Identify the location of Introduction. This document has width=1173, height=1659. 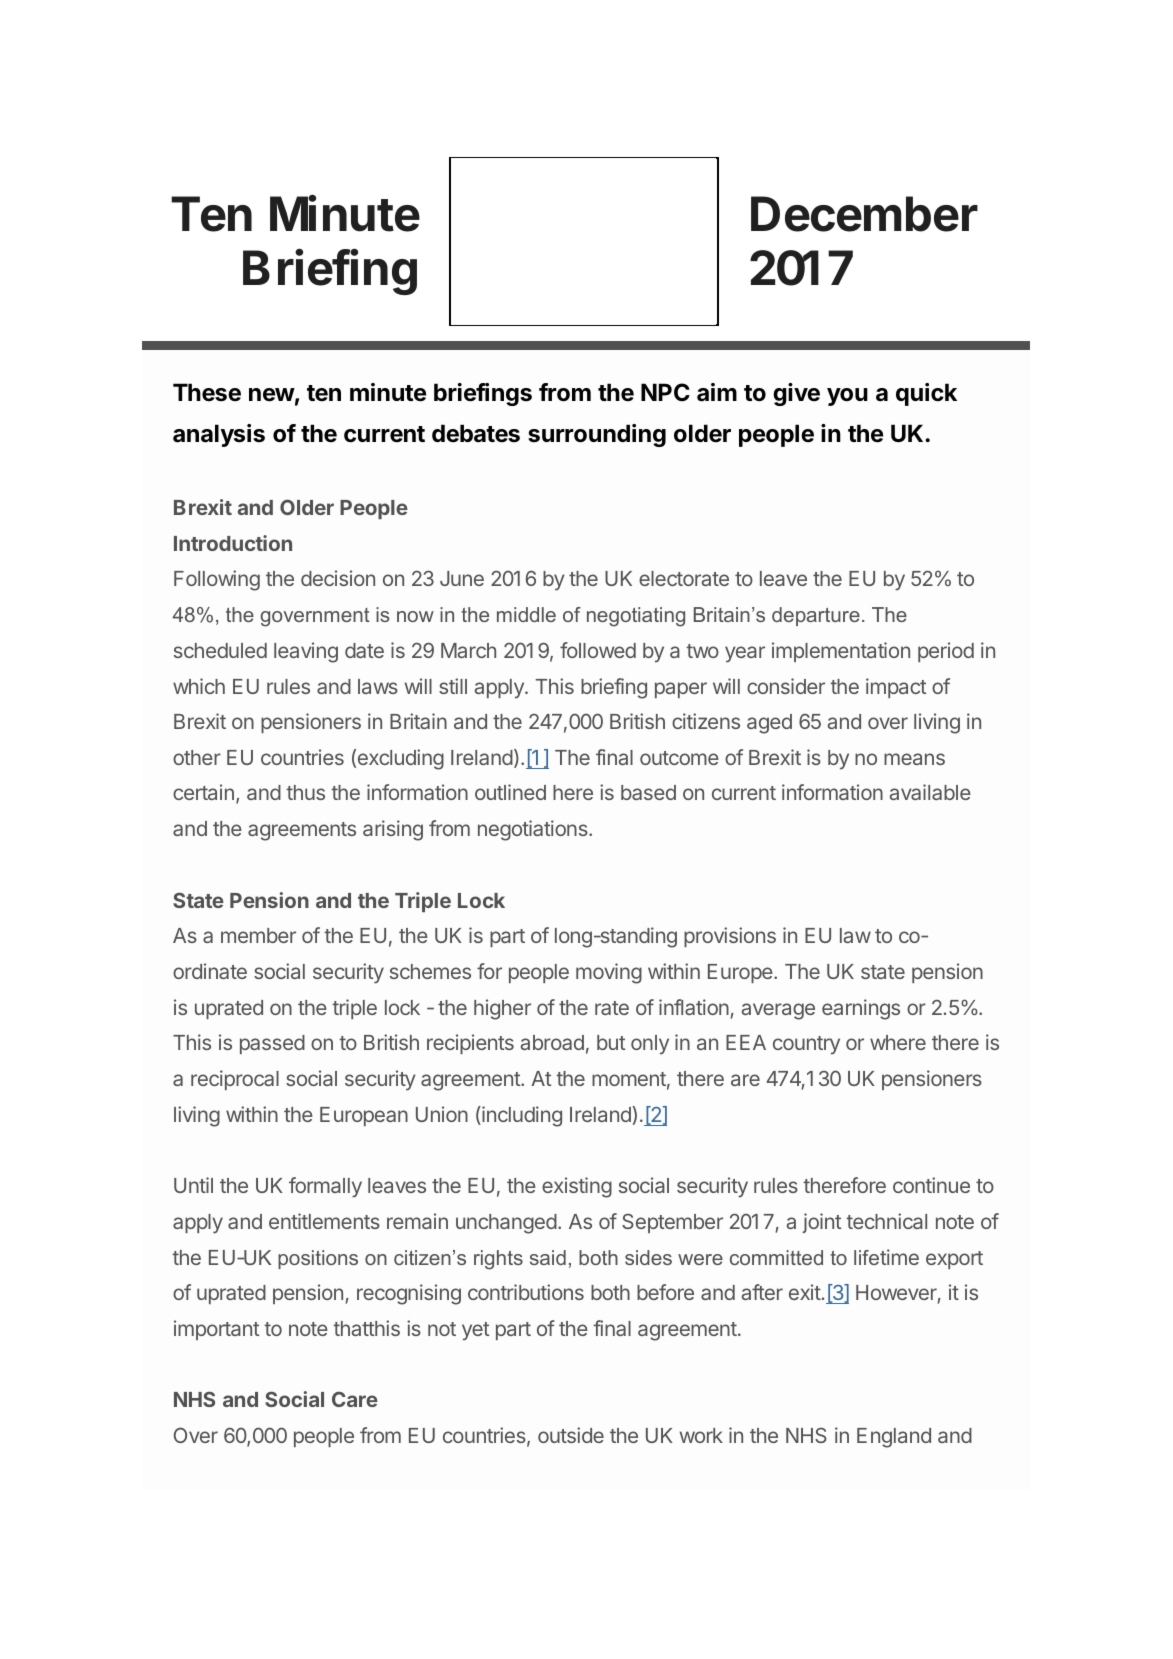
(233, 543).
